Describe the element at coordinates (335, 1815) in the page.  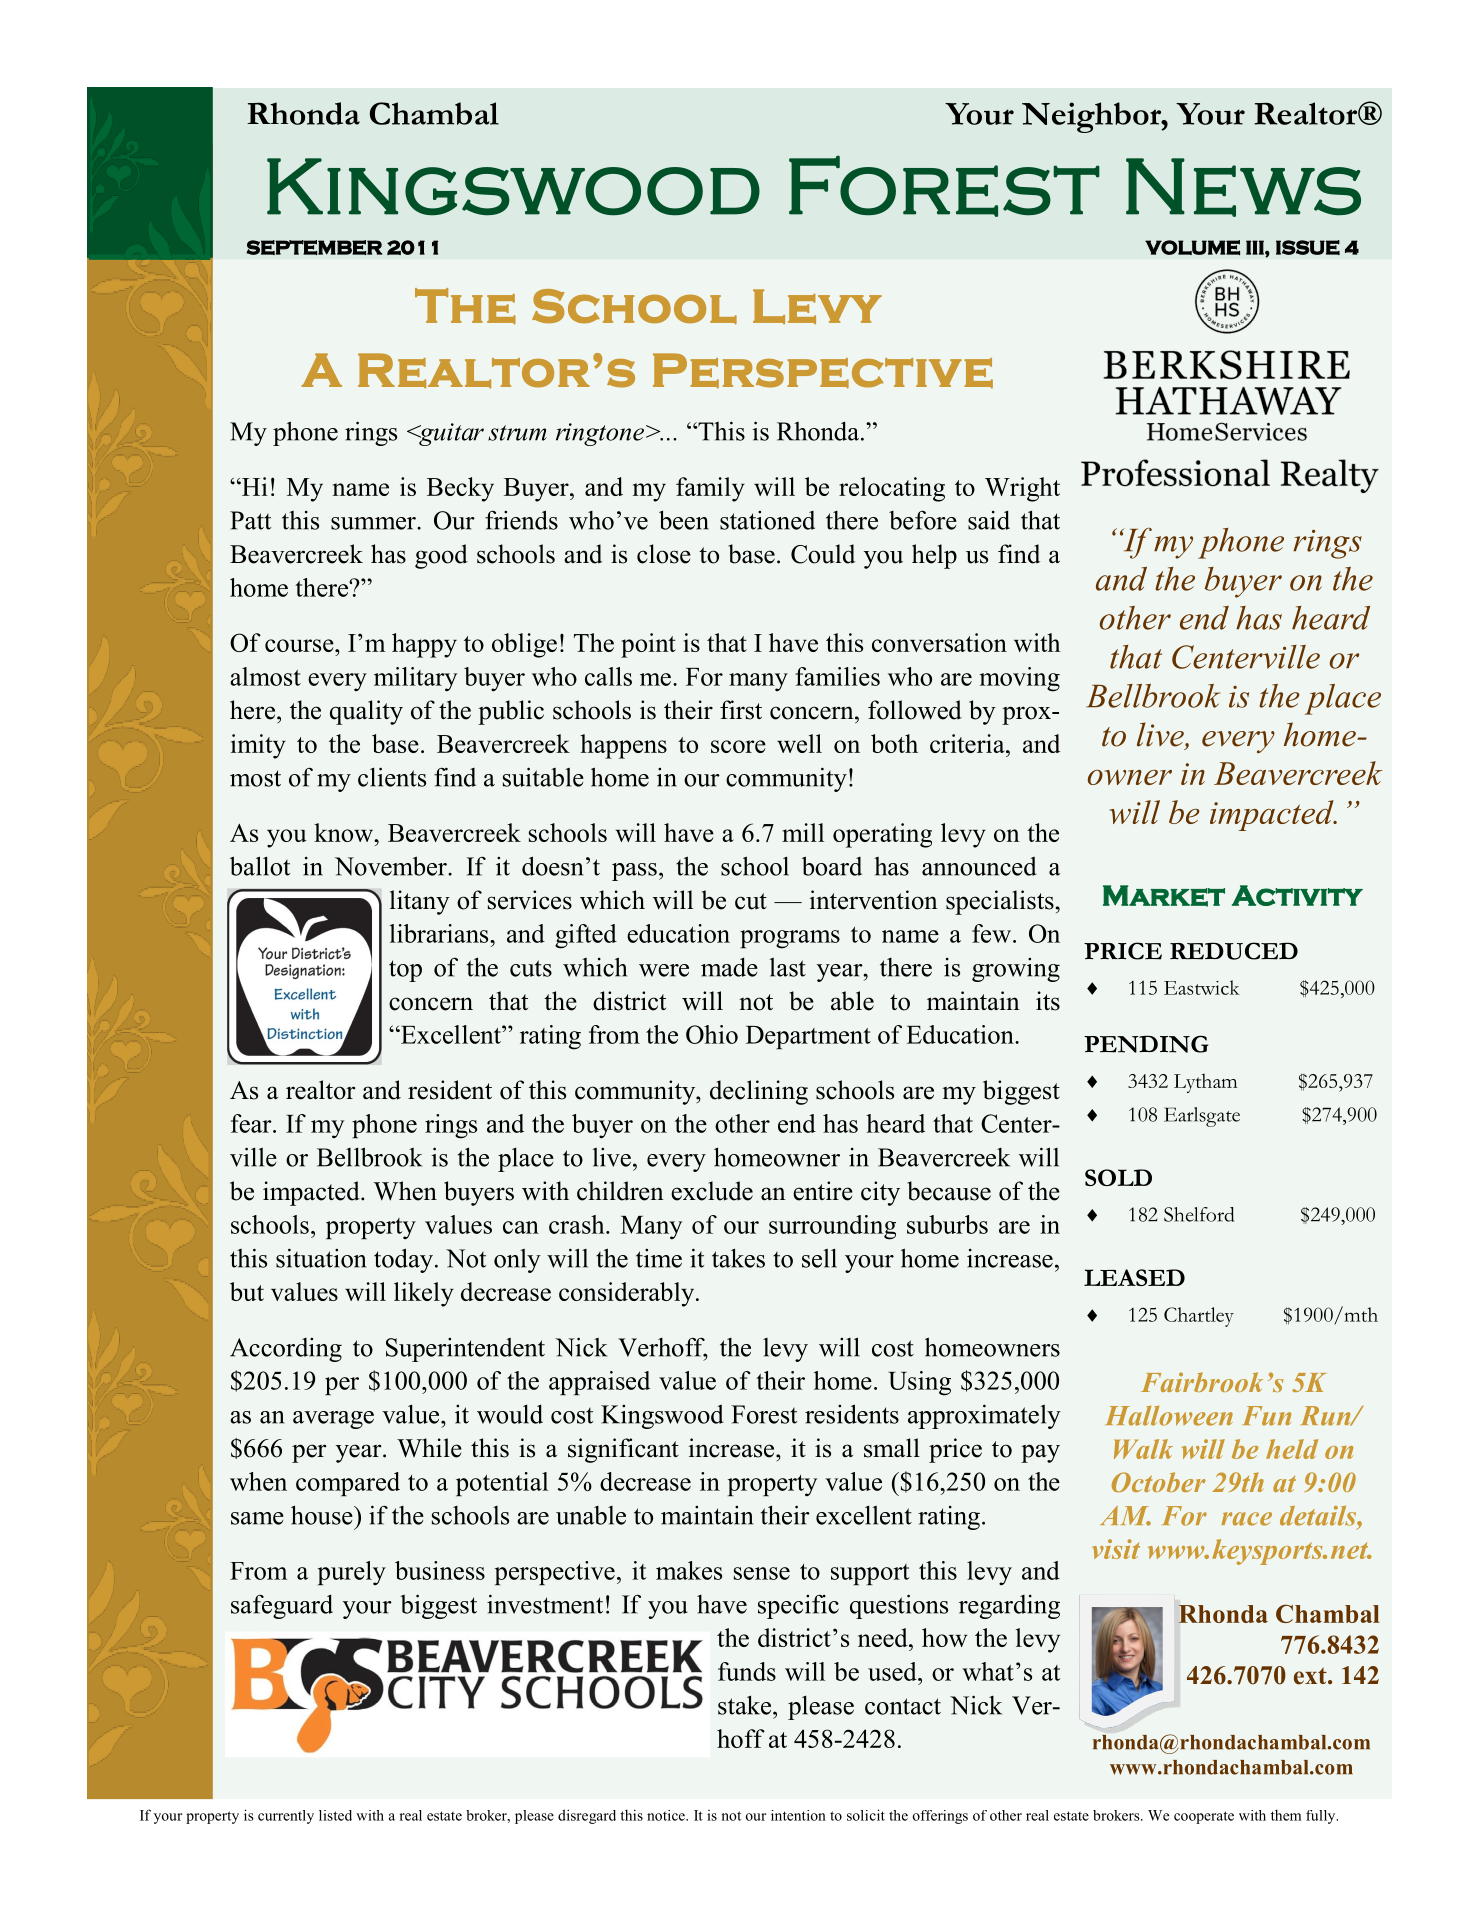
I see `listed` at that location.
